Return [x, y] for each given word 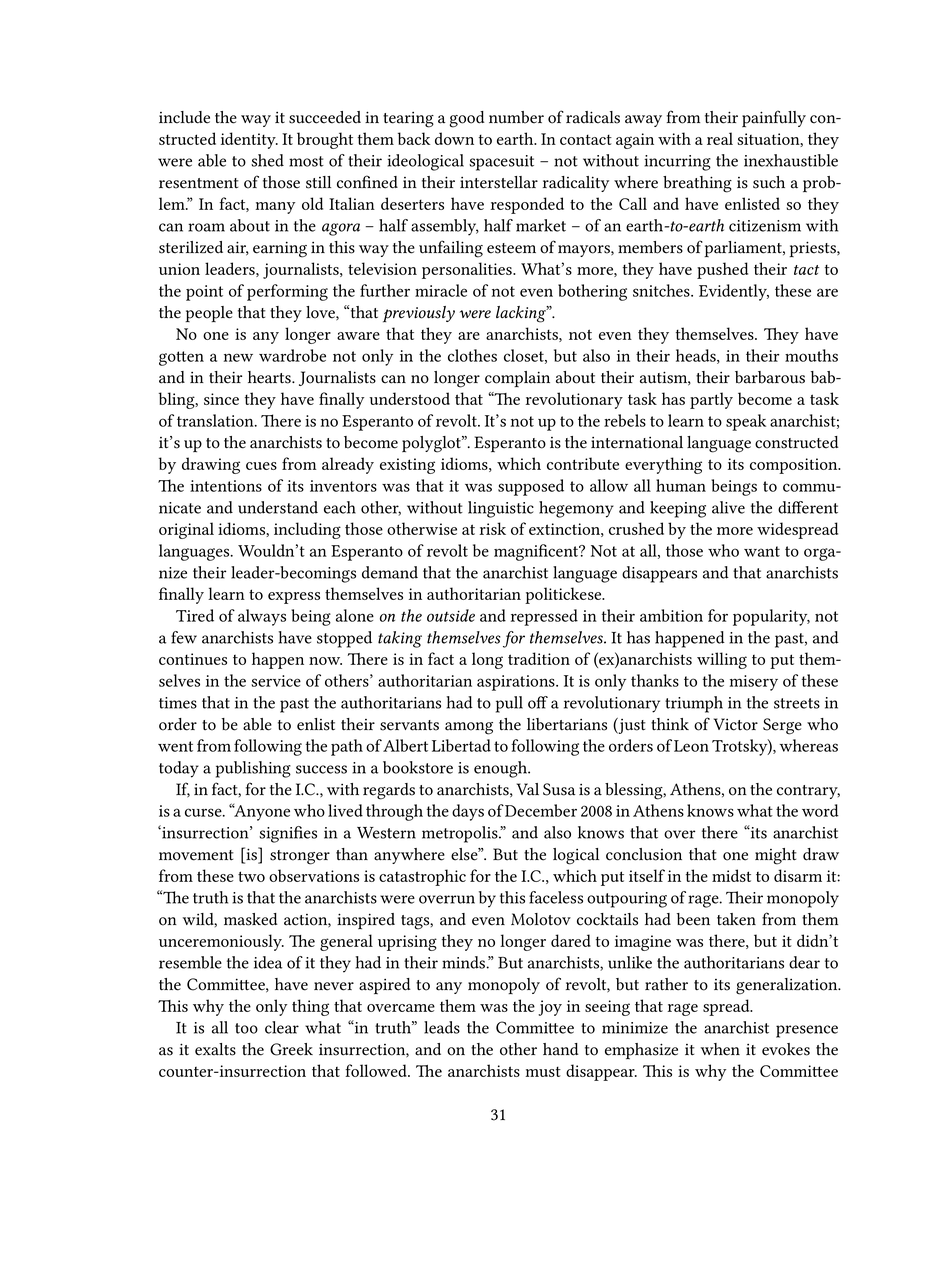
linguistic [501, 509]
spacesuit [501, 163]
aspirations [517, 683]
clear [282, 1027]
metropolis [461, 834]
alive [728, 507]
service [276, 681]
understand [278, 507]
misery [754, 683]
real [720, 138]
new [238, 357]
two [251, 876]
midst [731, 875]
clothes [472, 355]
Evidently [734, 292]
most [306, 161]
